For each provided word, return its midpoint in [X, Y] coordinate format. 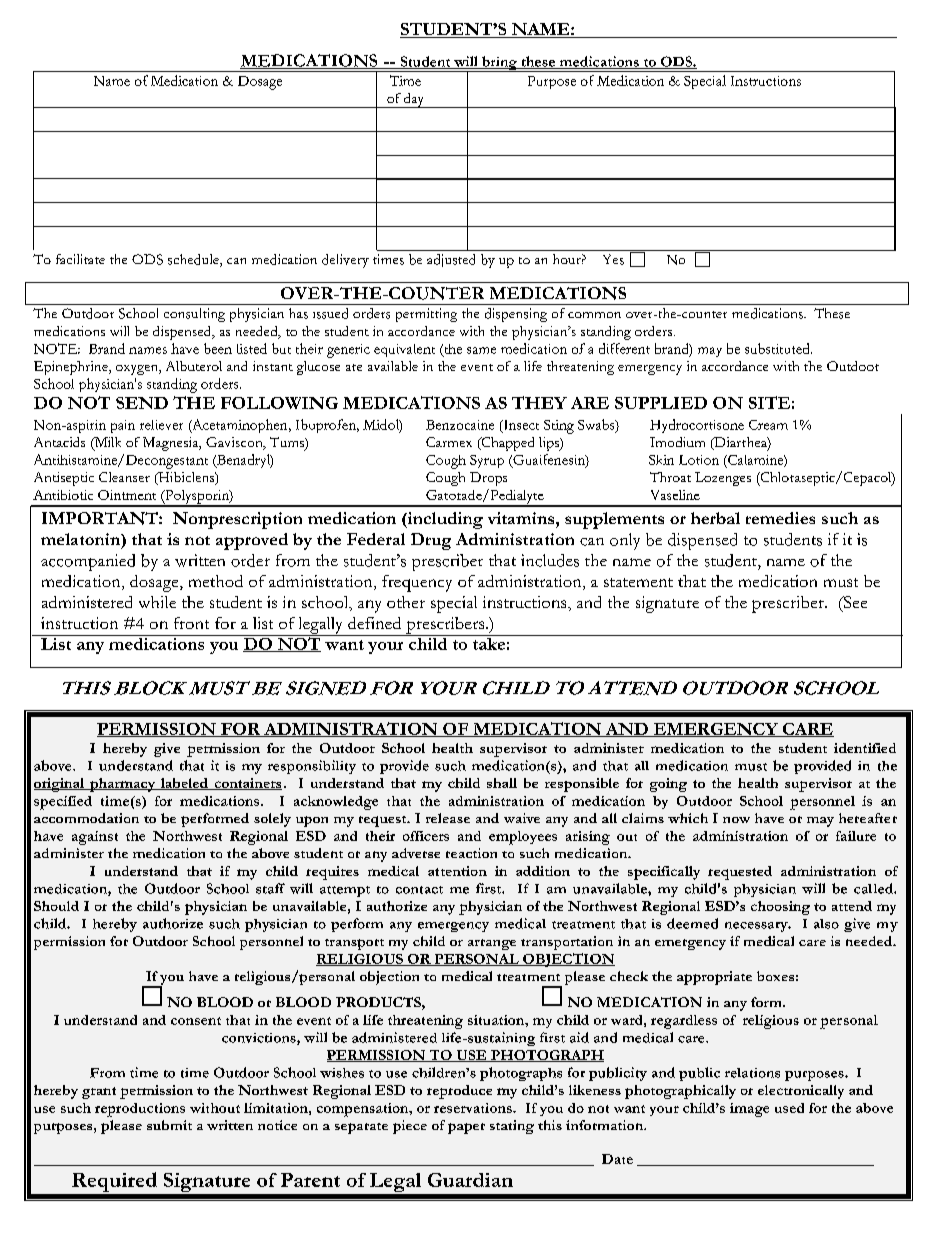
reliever [161, 425]
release [448, 818]
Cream [768, 425]
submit [169, 1125]
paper [466, 1128]
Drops [488, 479]
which [688, 818]
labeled [184, 784]
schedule [194, 260]
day [414, 100]
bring [499, 64]
